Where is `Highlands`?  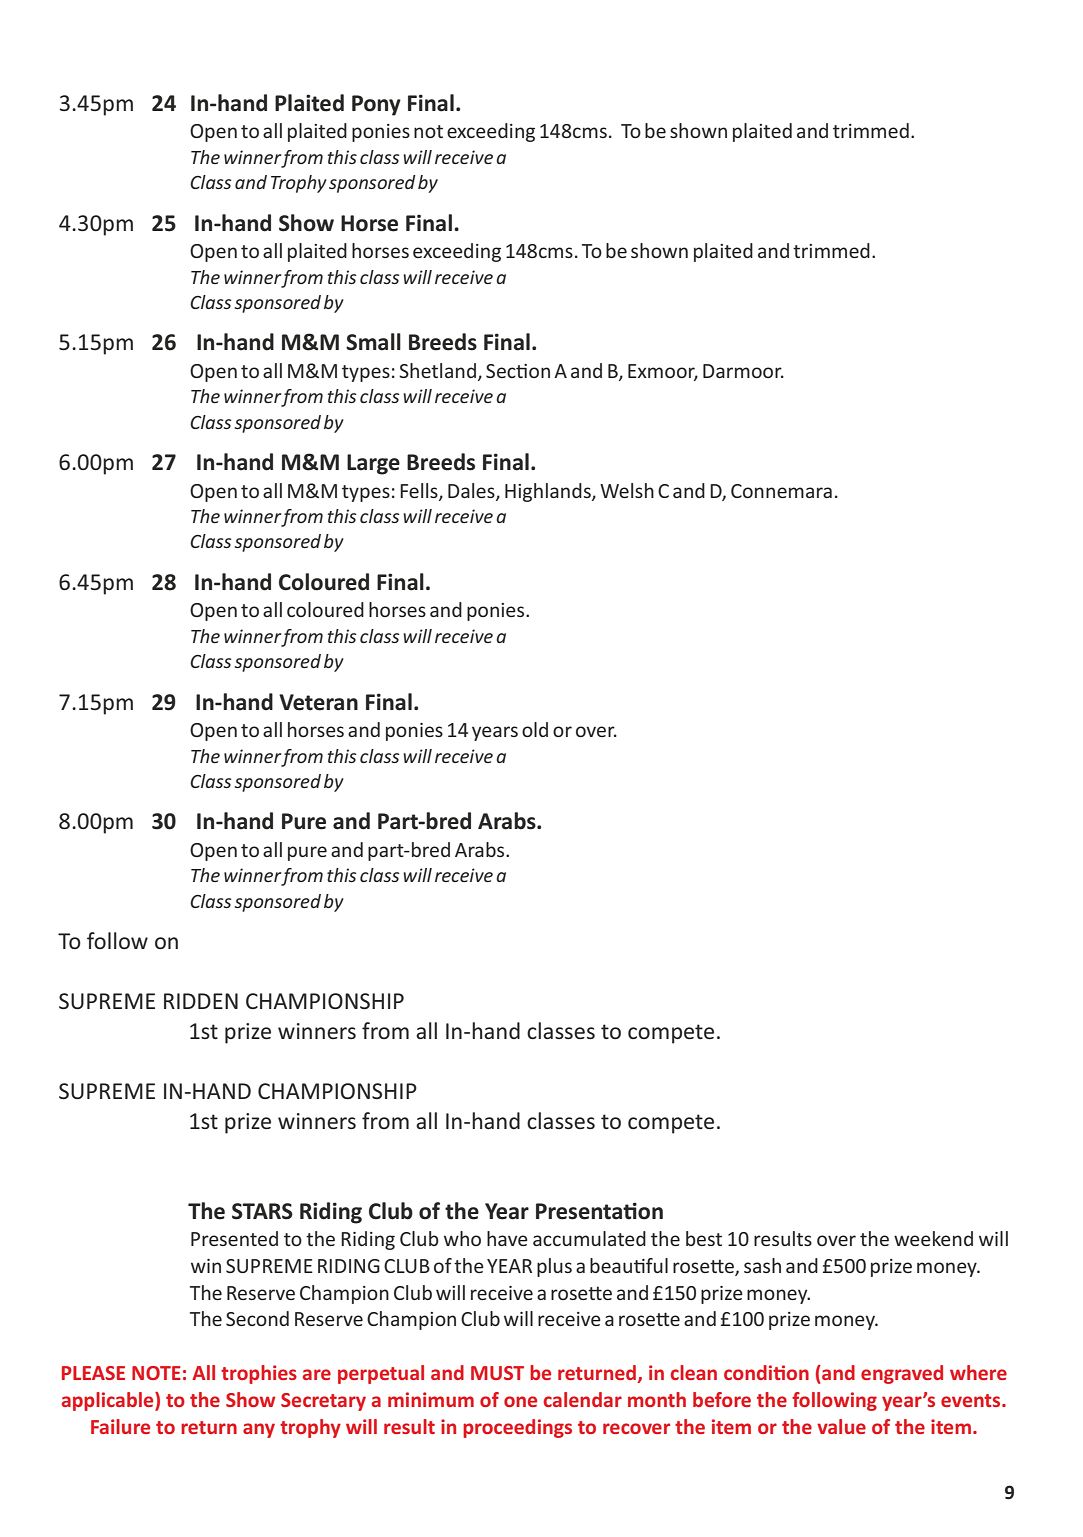 Highlands is located at coordinates (549, 492).
